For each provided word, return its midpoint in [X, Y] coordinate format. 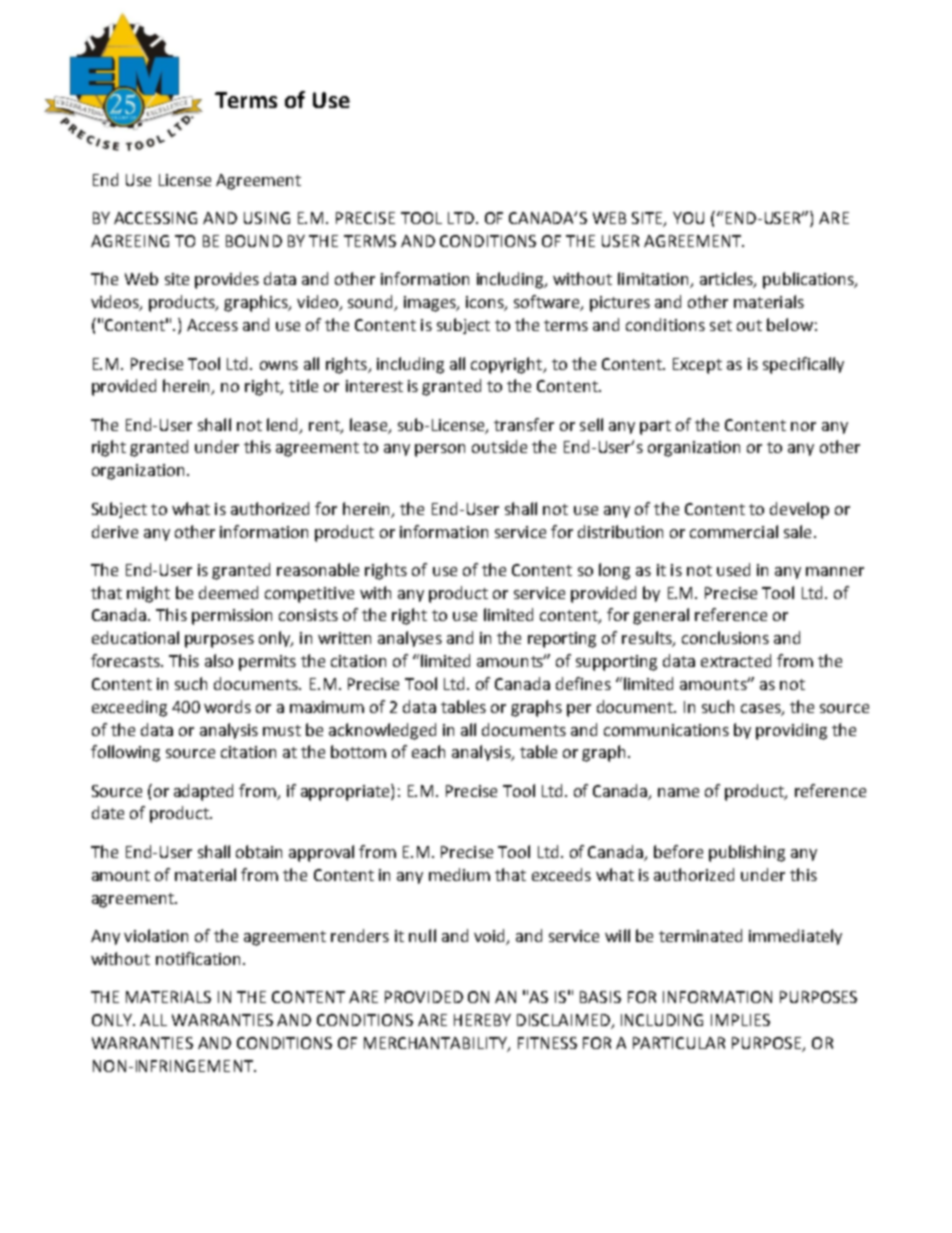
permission [232, 617]
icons [486, 303]
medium [459, 874]
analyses [410, 639]
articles [727, 280]
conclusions [725, 637]
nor [803, 426]
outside [499, 446]
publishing [747, 853]
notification [198, 958]
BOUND [254, 241]
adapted [203, 792]
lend [284, 425]
